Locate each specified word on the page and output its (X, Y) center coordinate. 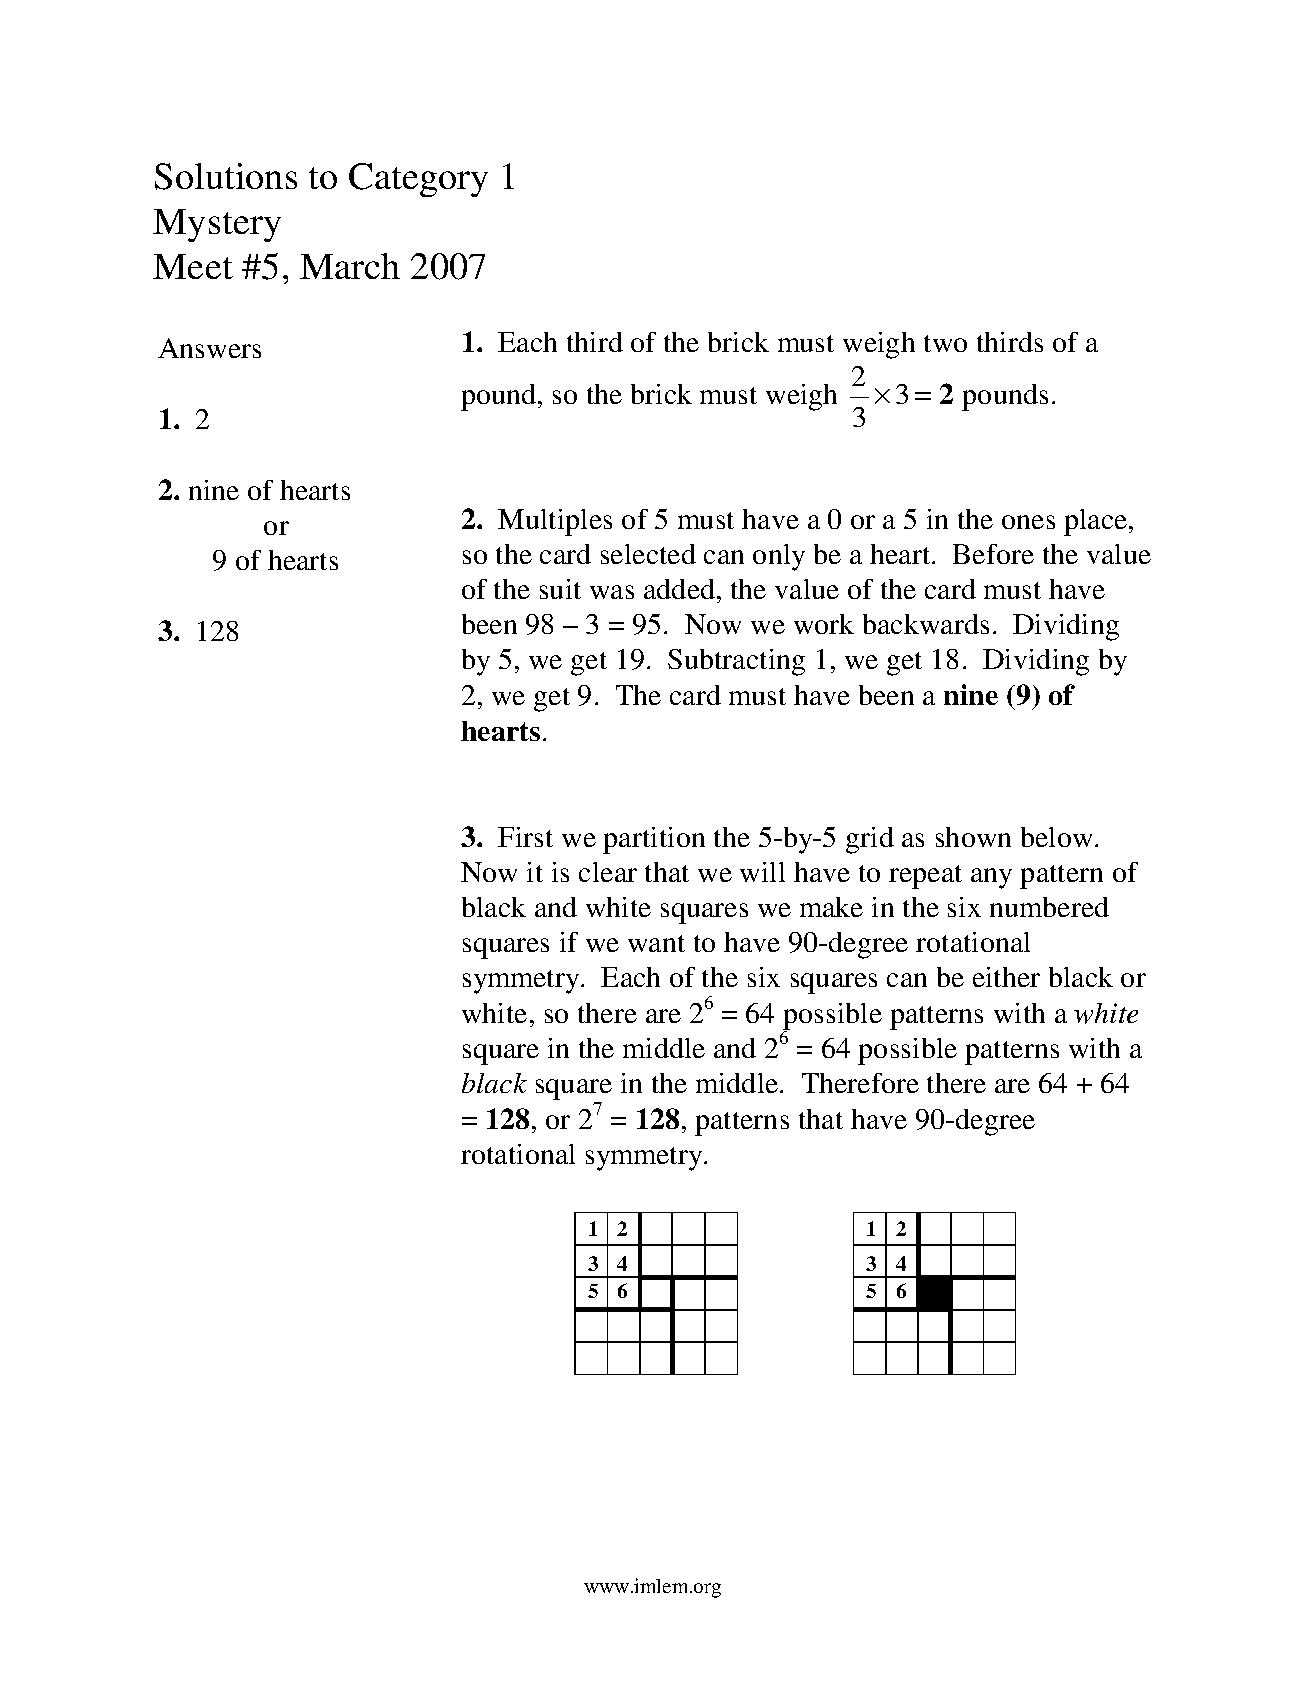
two (945, 343)
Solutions (226, 176)
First (525, 837)
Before (993, 554)
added (681, 589)
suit (560, 589)
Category (418, 180)
